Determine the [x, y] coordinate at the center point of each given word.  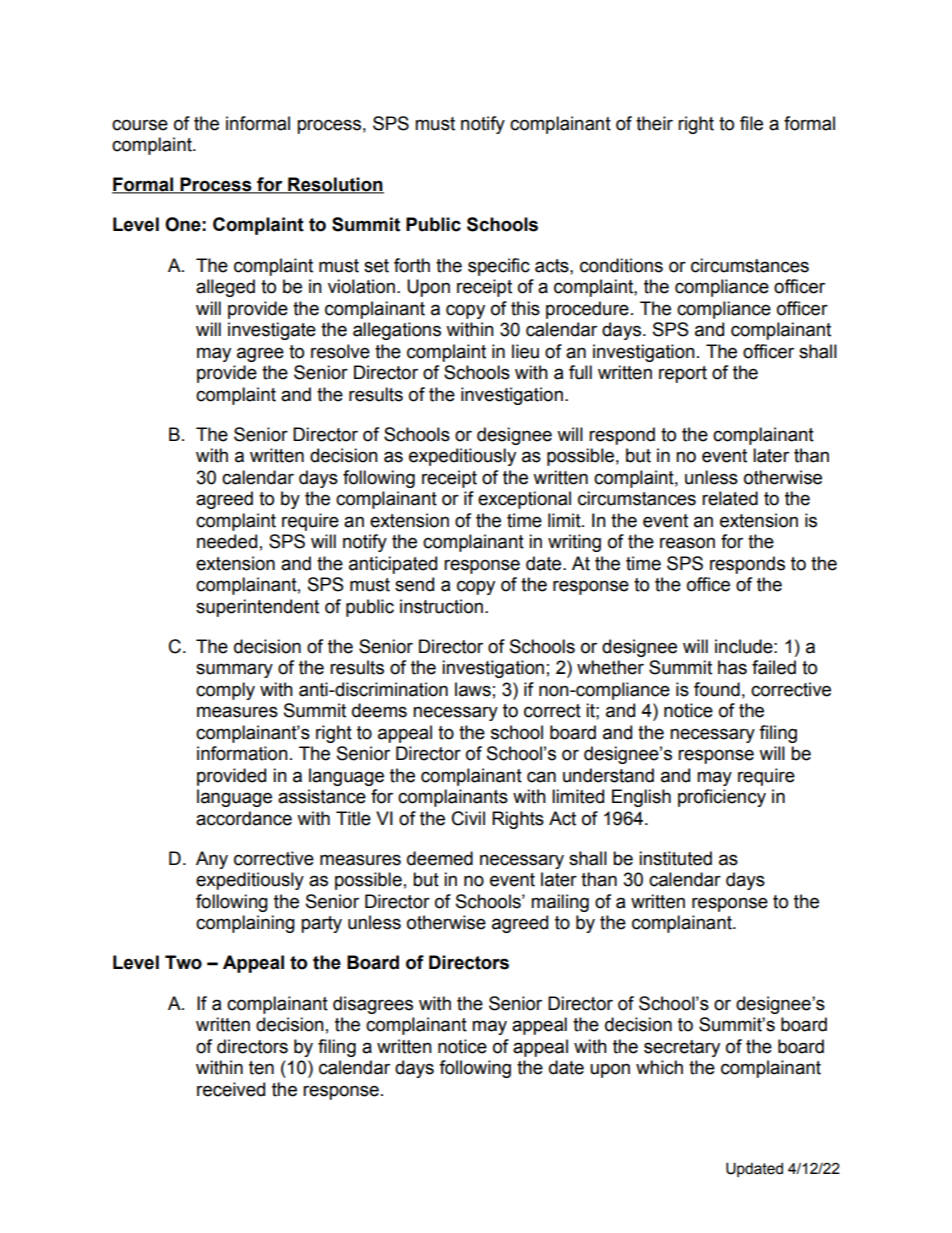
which [659, 1067]
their [654, 123]
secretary [682, 1048]
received [231, 1089]
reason [687, 543]
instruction [441, 606]
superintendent [257, 608]
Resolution [335, 185]
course [140, 125]
